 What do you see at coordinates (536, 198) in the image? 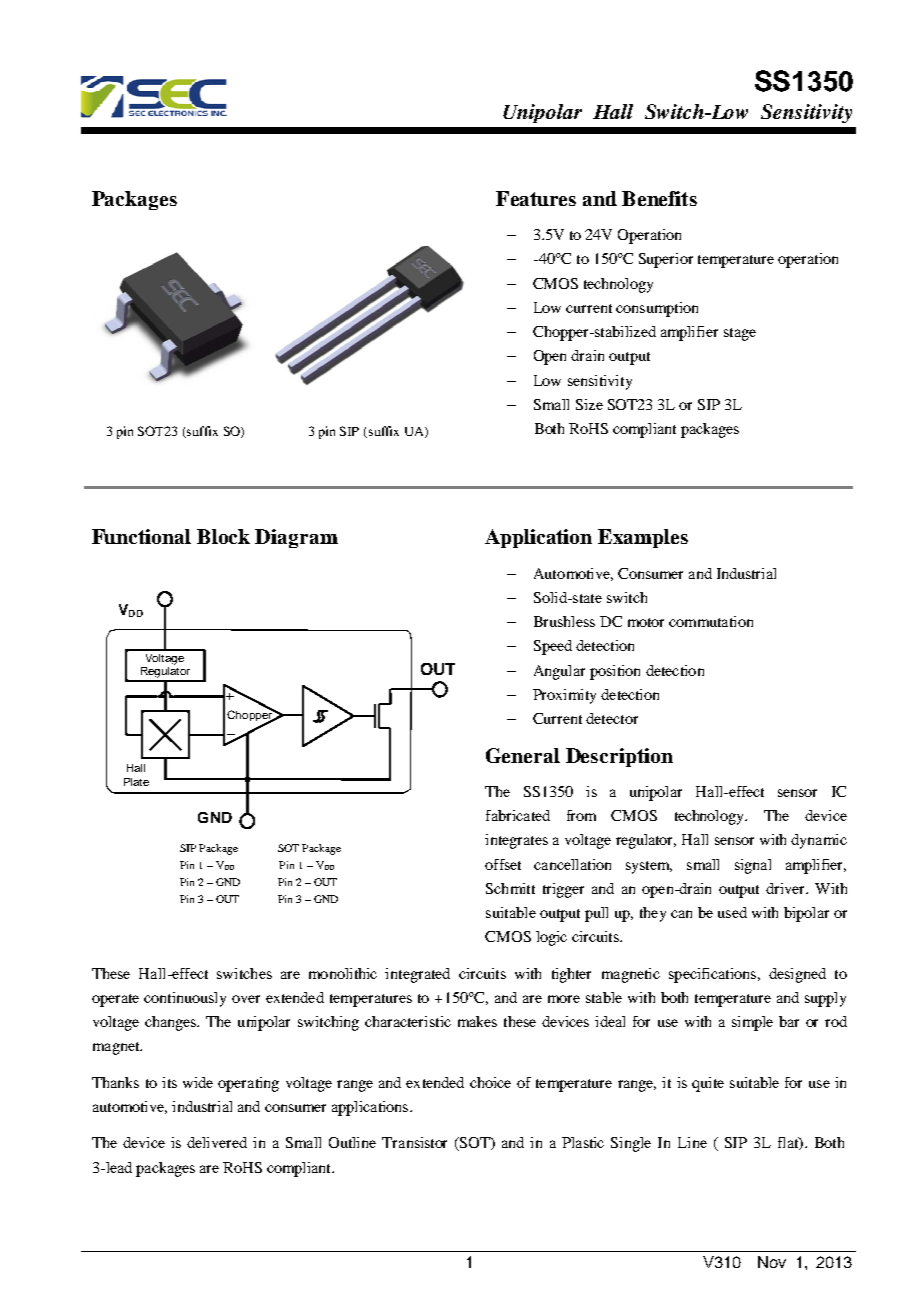
I see `Features` at bounding box center [536, 198].
